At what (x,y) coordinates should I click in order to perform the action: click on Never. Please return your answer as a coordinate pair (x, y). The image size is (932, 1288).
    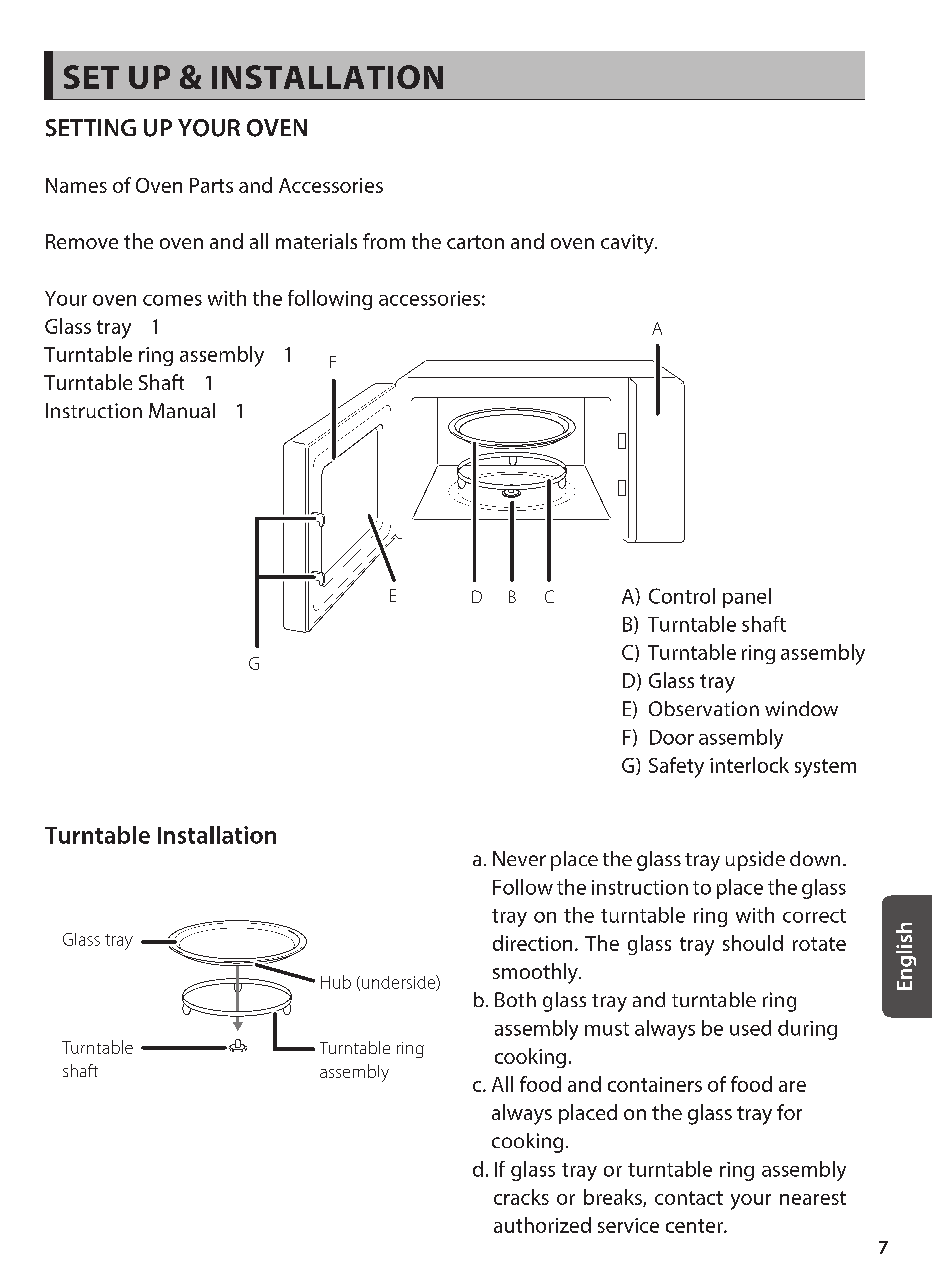
    Looking at the image, I should click on (519, 858).
